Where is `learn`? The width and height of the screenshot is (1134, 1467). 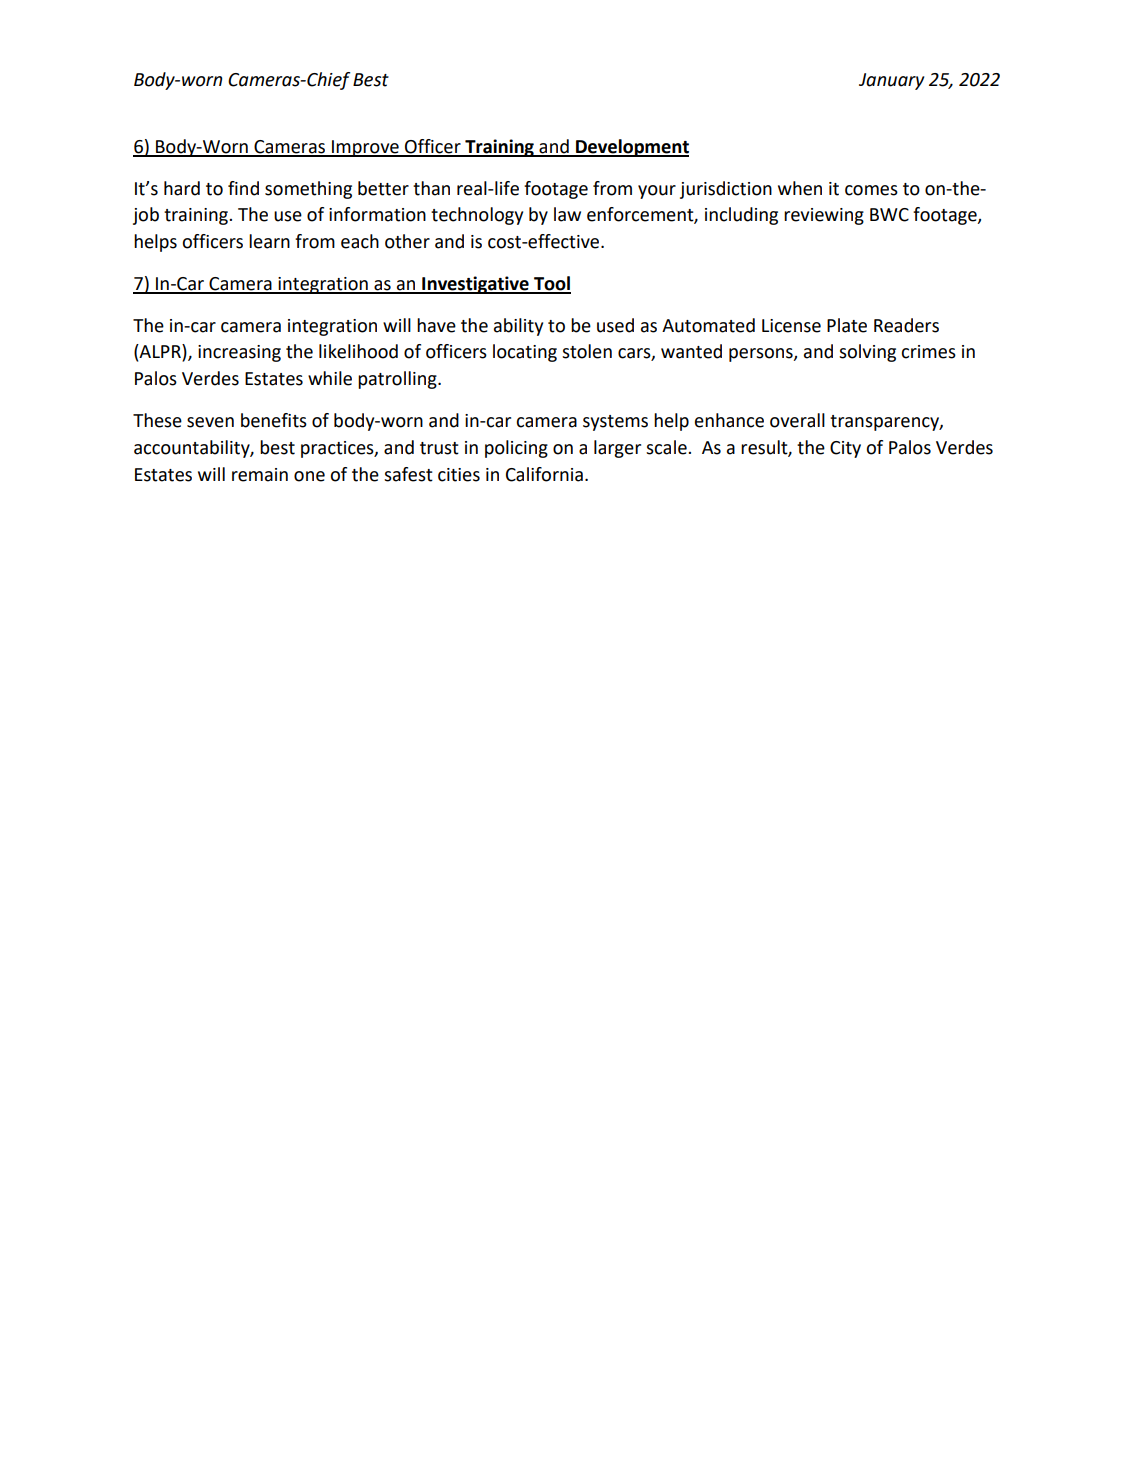 learn is located at coordinates (269, 241).
